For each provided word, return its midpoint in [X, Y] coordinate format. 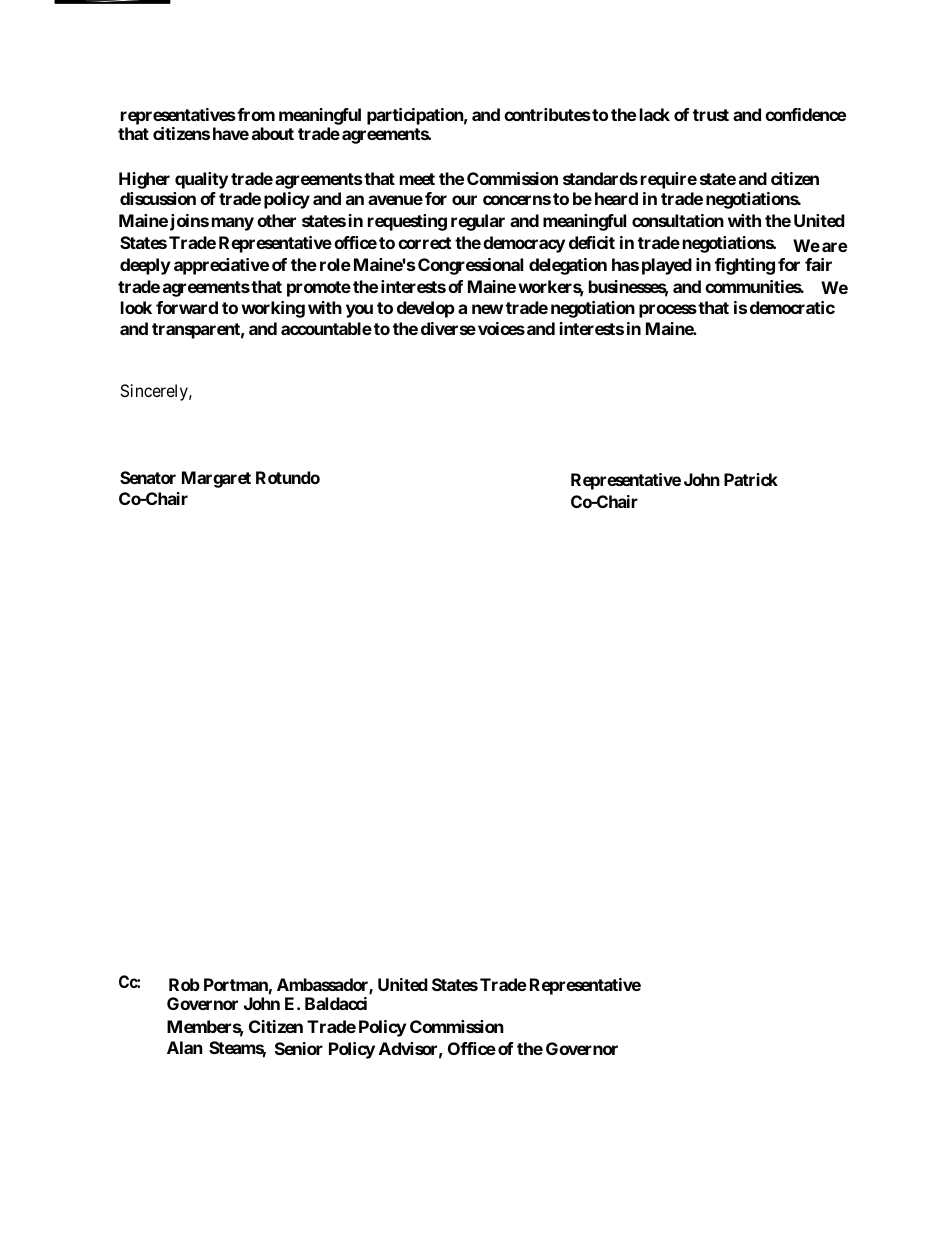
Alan [184, 1047]
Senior [299, 1048]
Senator [148, 477]
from [255, 114]
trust [711, 115]
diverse [448, 328]
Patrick [751, 479]
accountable [326, 328]
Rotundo [288, 477]
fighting [745, 266]
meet [417, 179]
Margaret [216, 479]
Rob [184, 984]
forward [187, 307]
